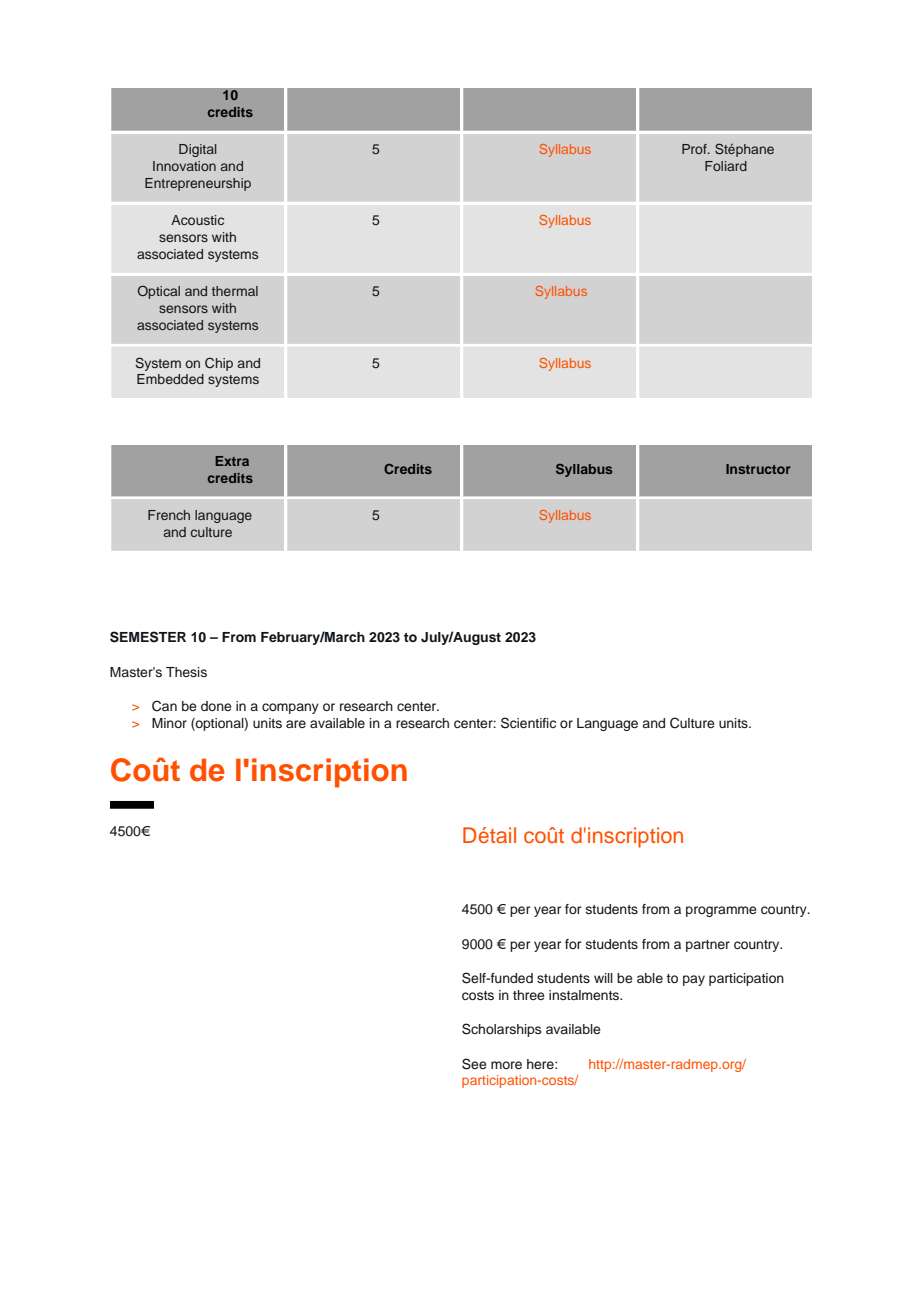 The image size is (924, 1308). Describe the element at coordinates (758, 469) in the screenshot. I see `Instructor` at that location.
